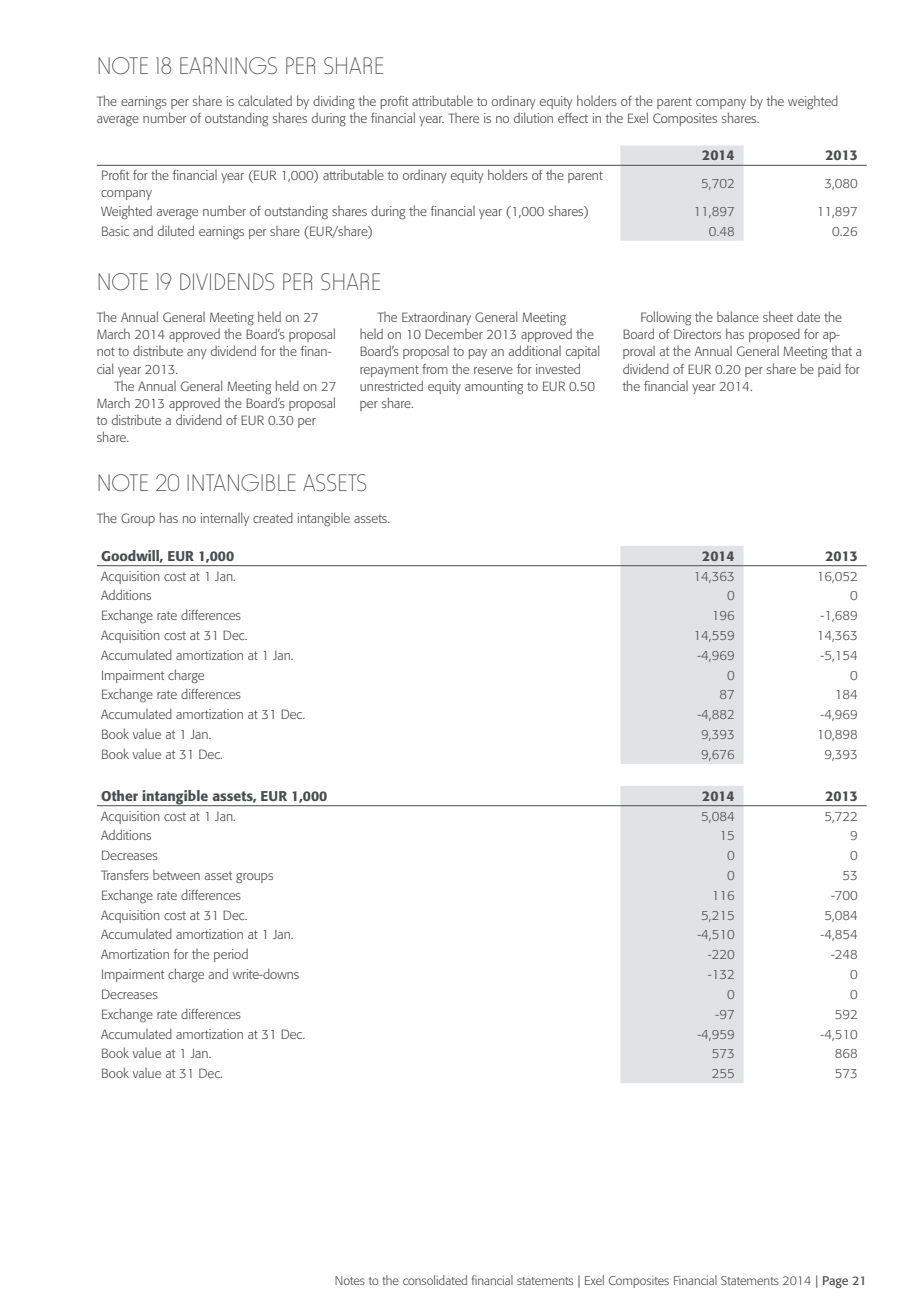  Describe the element at coordinates (829, 370) in the screenshot. I see `paid` at that location.
